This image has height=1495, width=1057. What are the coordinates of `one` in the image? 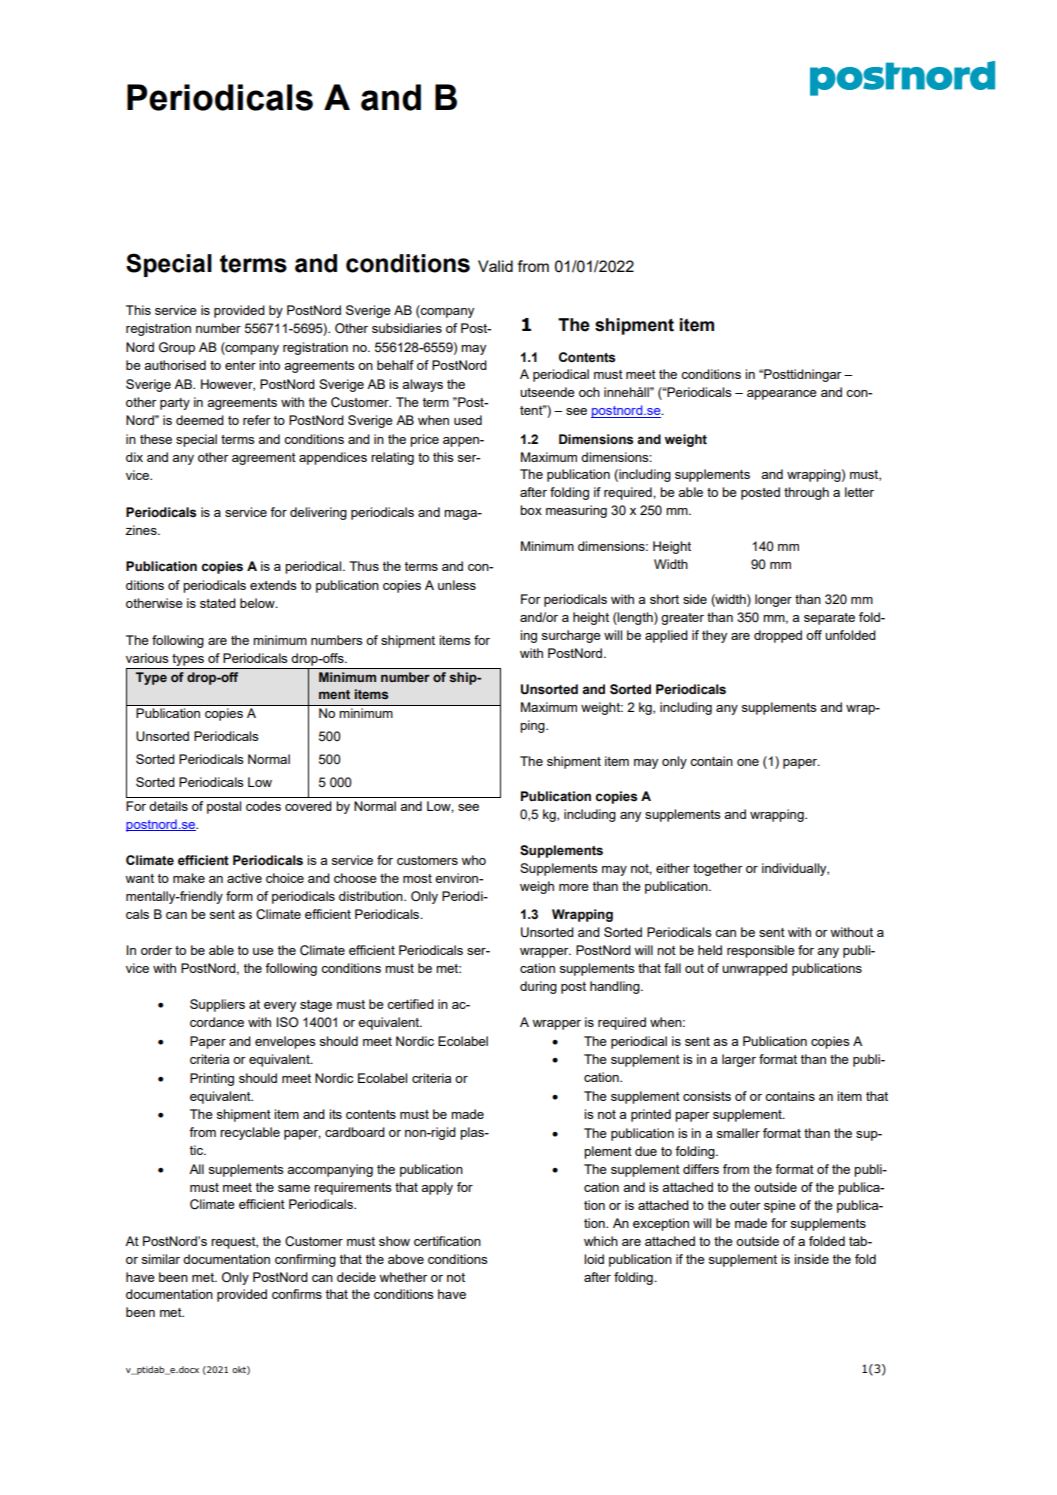 It's located at (748, 762).
